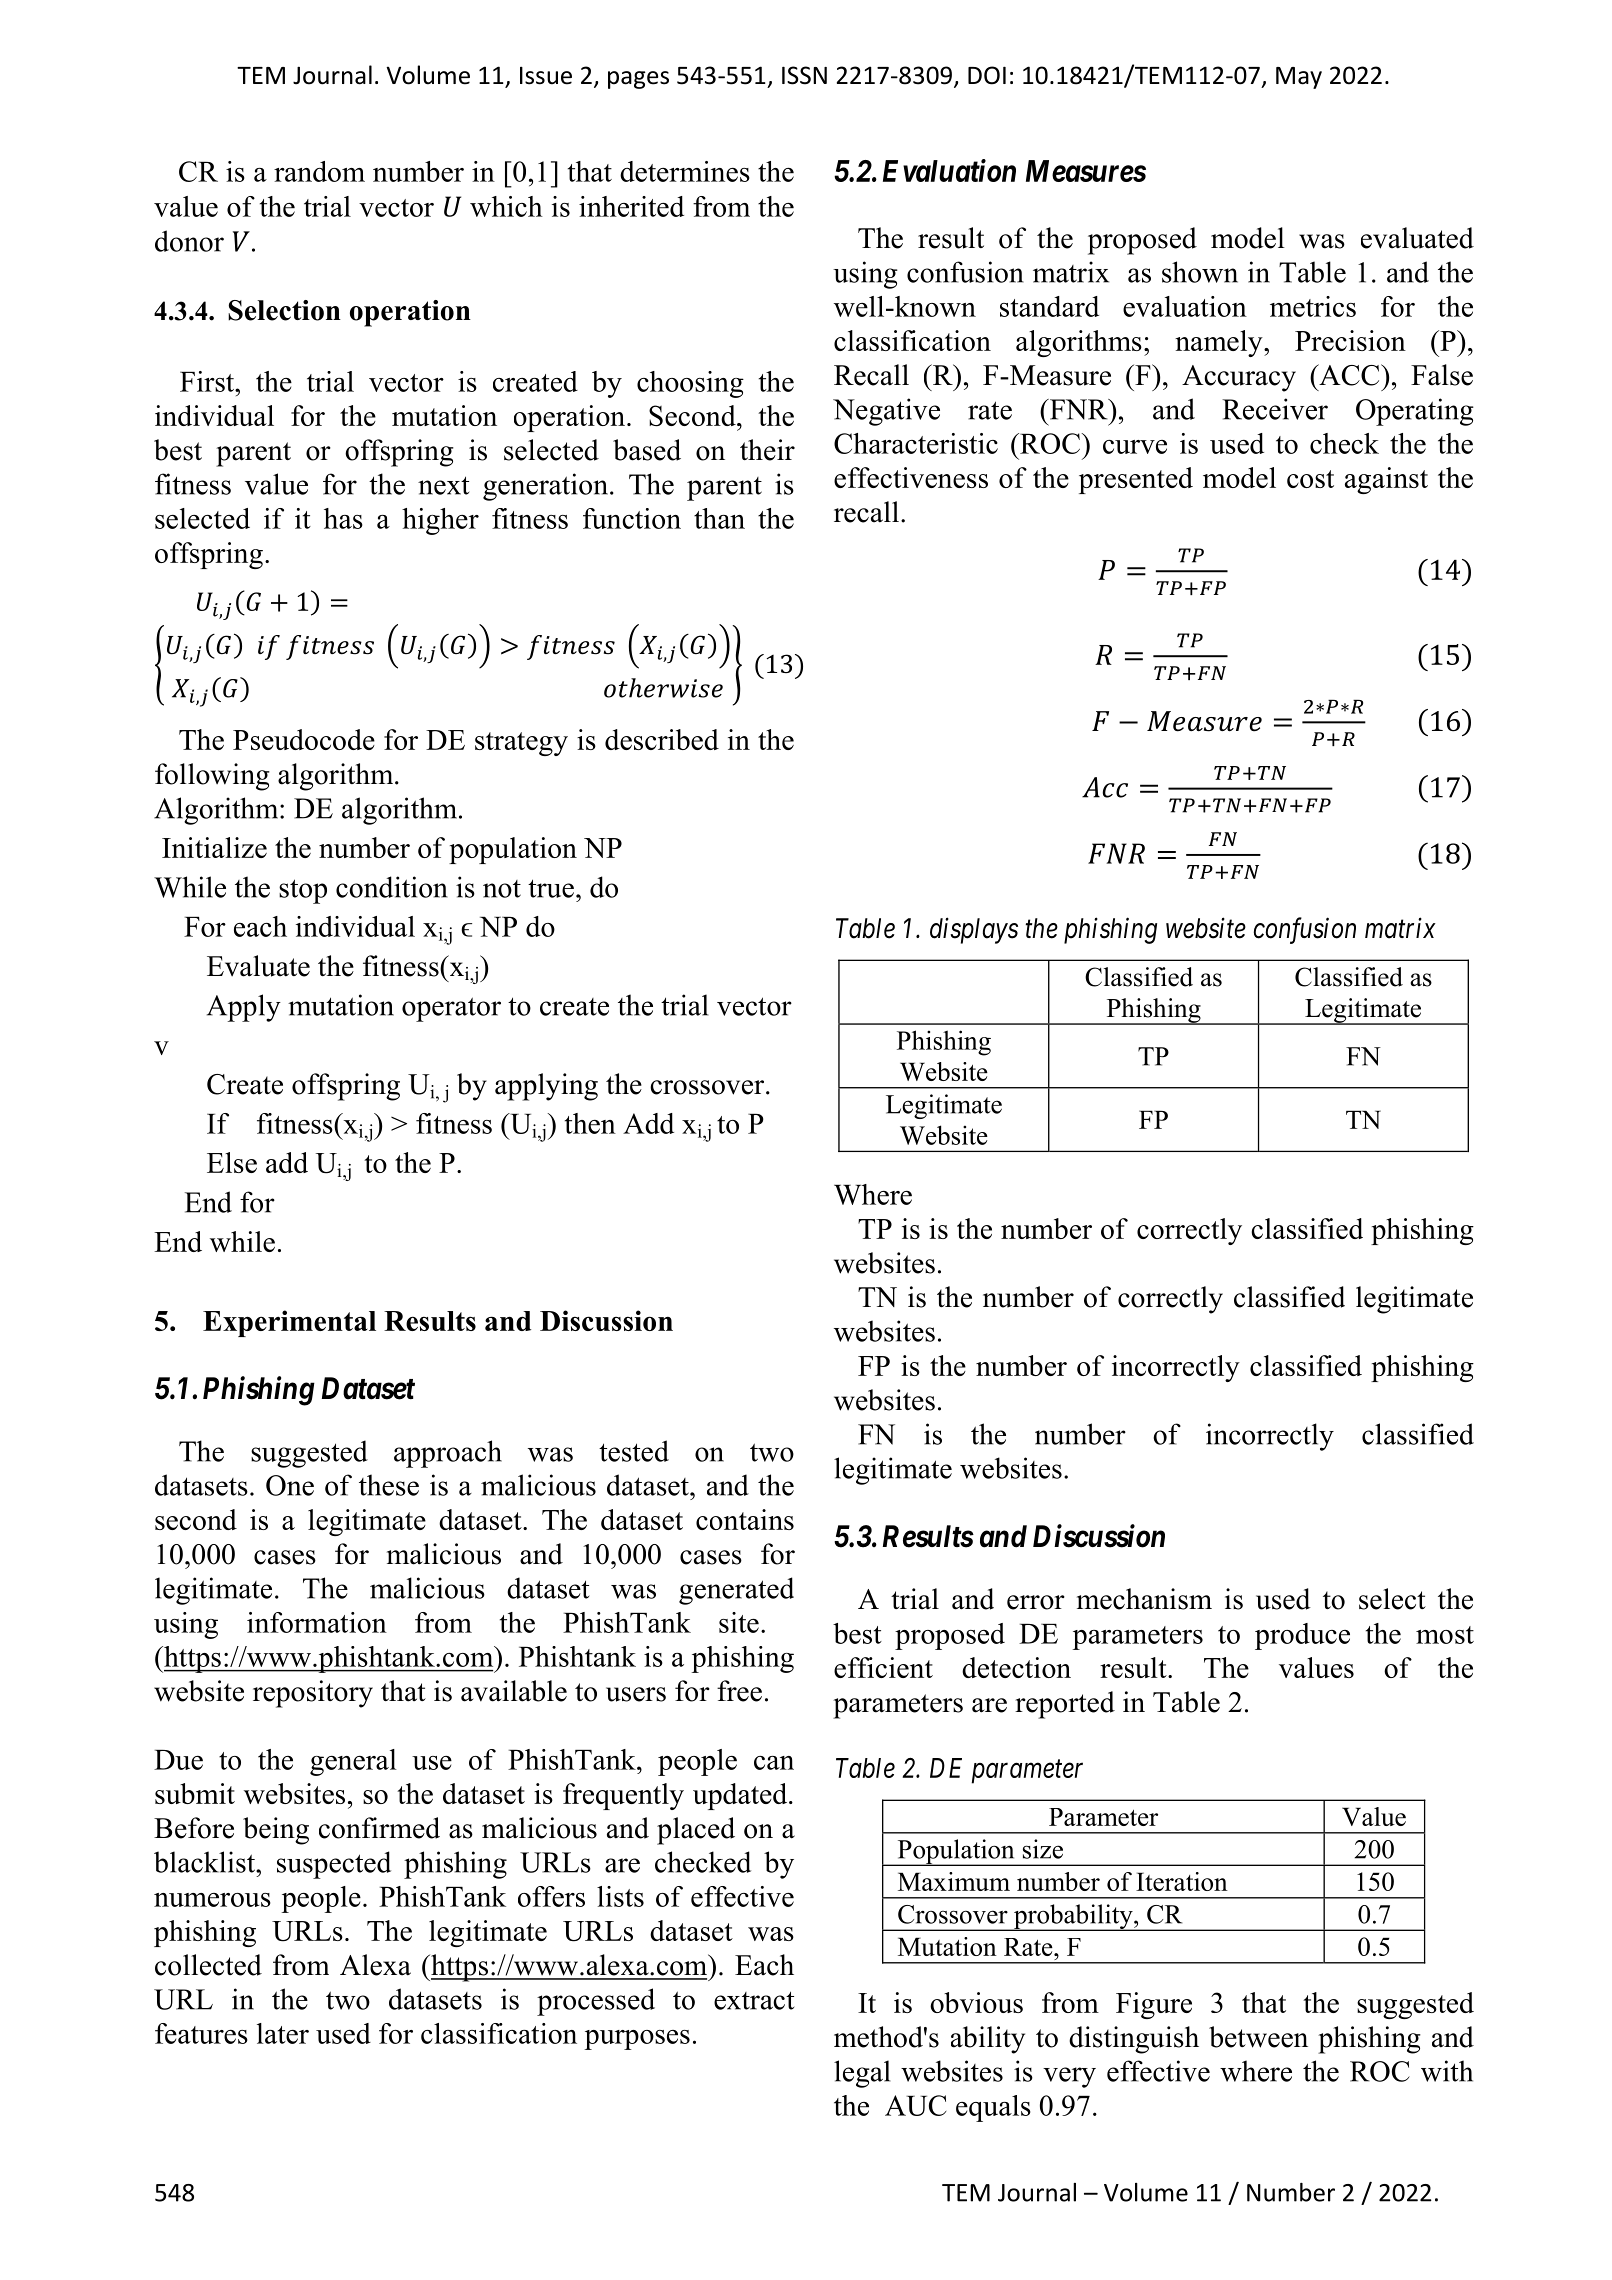 The width and height of the screenshot is (1612, 2280). What do you see at coordinates (304, 739) in the screenshot?
I see `Pseudocode` at bounding box center [304, 739].
